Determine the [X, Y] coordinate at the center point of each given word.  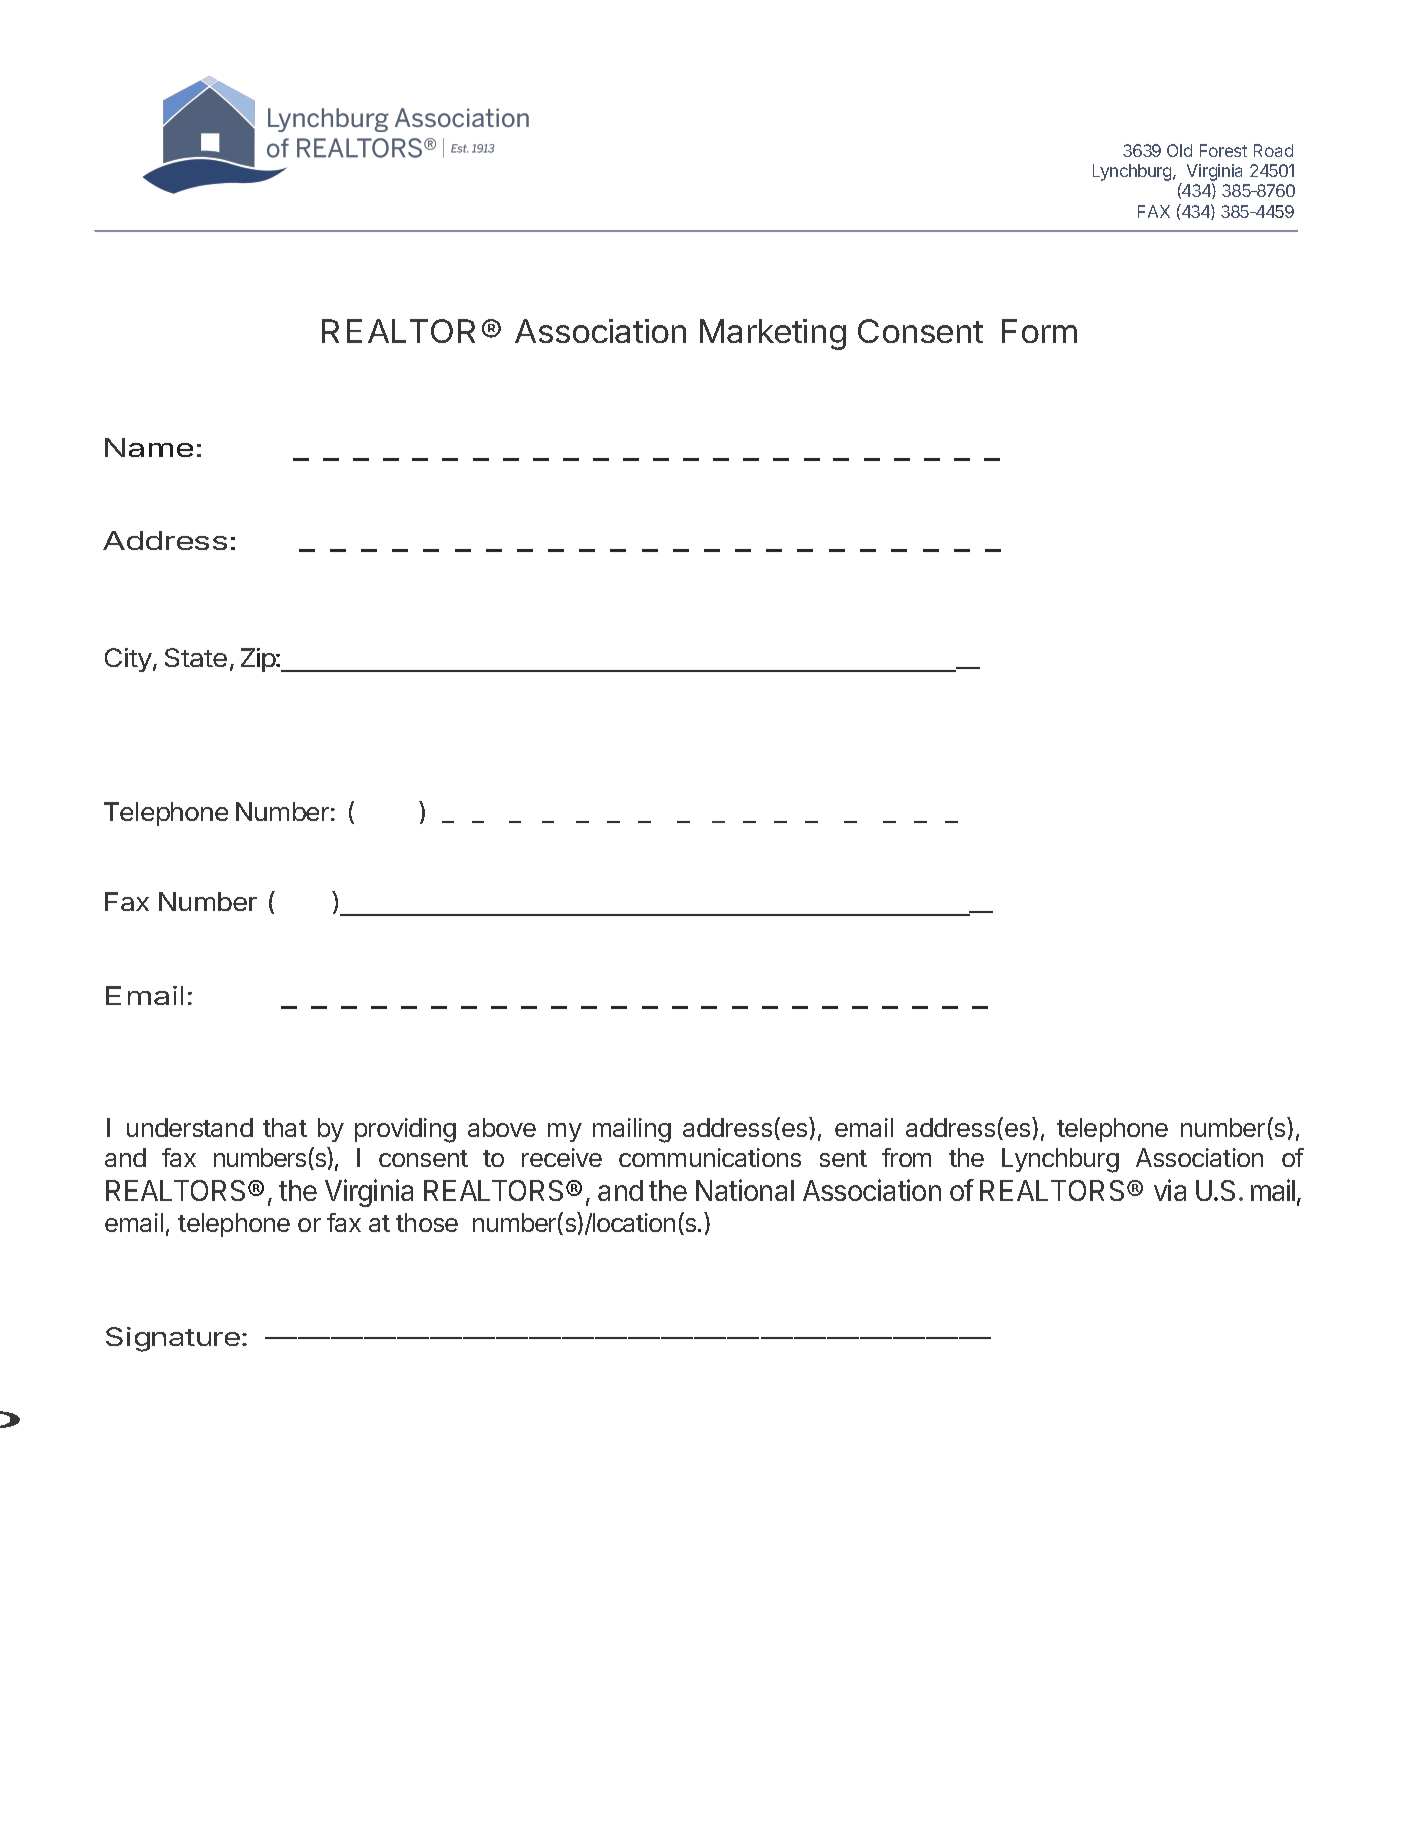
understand [190, 1127]
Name [149, 447]
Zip [259, 660]
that [285, 1127]
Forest [1223, 150]
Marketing [773, 334]
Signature [173, 1339]
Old [1179, 150]
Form [1039, 331]
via [1170, 1190]
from [906, 1157]
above [502, 1127]
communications [710, 1157]
